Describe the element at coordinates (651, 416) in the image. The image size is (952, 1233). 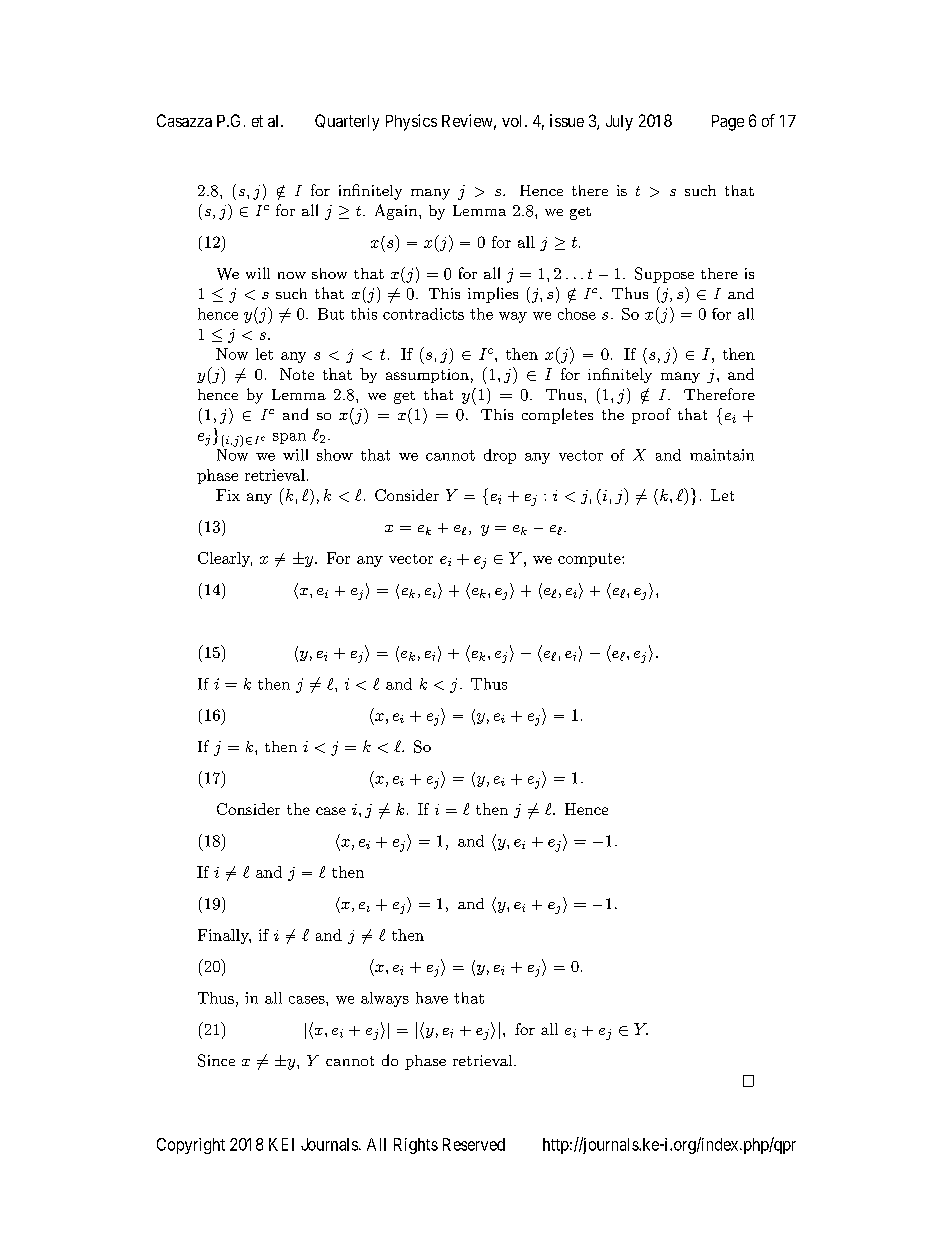
I see `proof` at that location.
